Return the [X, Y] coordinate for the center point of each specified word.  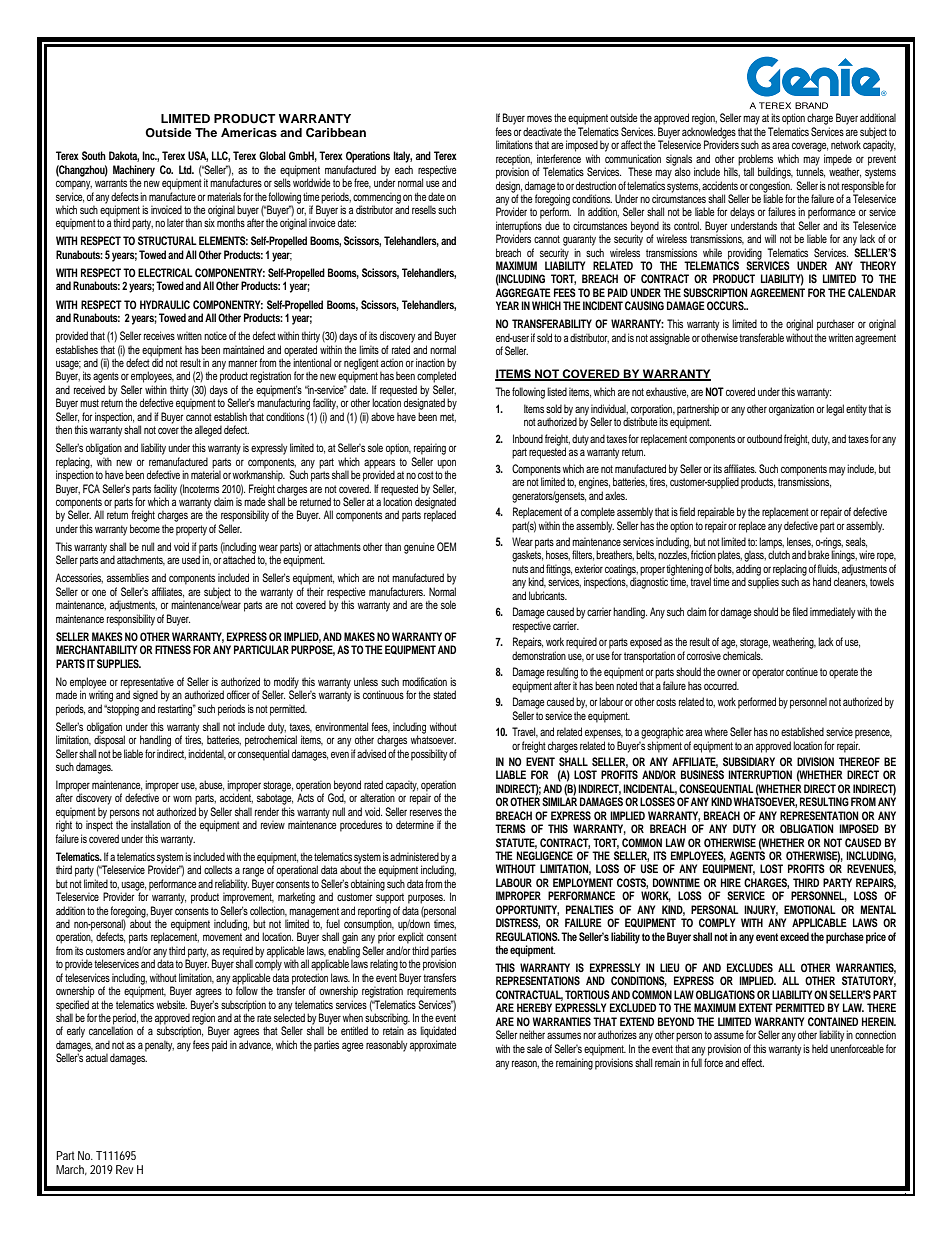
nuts [520, 569]
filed [800, 611]
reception [514, 160]
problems [755, 160]
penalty [159, 1046]
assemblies [128, 577]
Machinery [134, 172]
